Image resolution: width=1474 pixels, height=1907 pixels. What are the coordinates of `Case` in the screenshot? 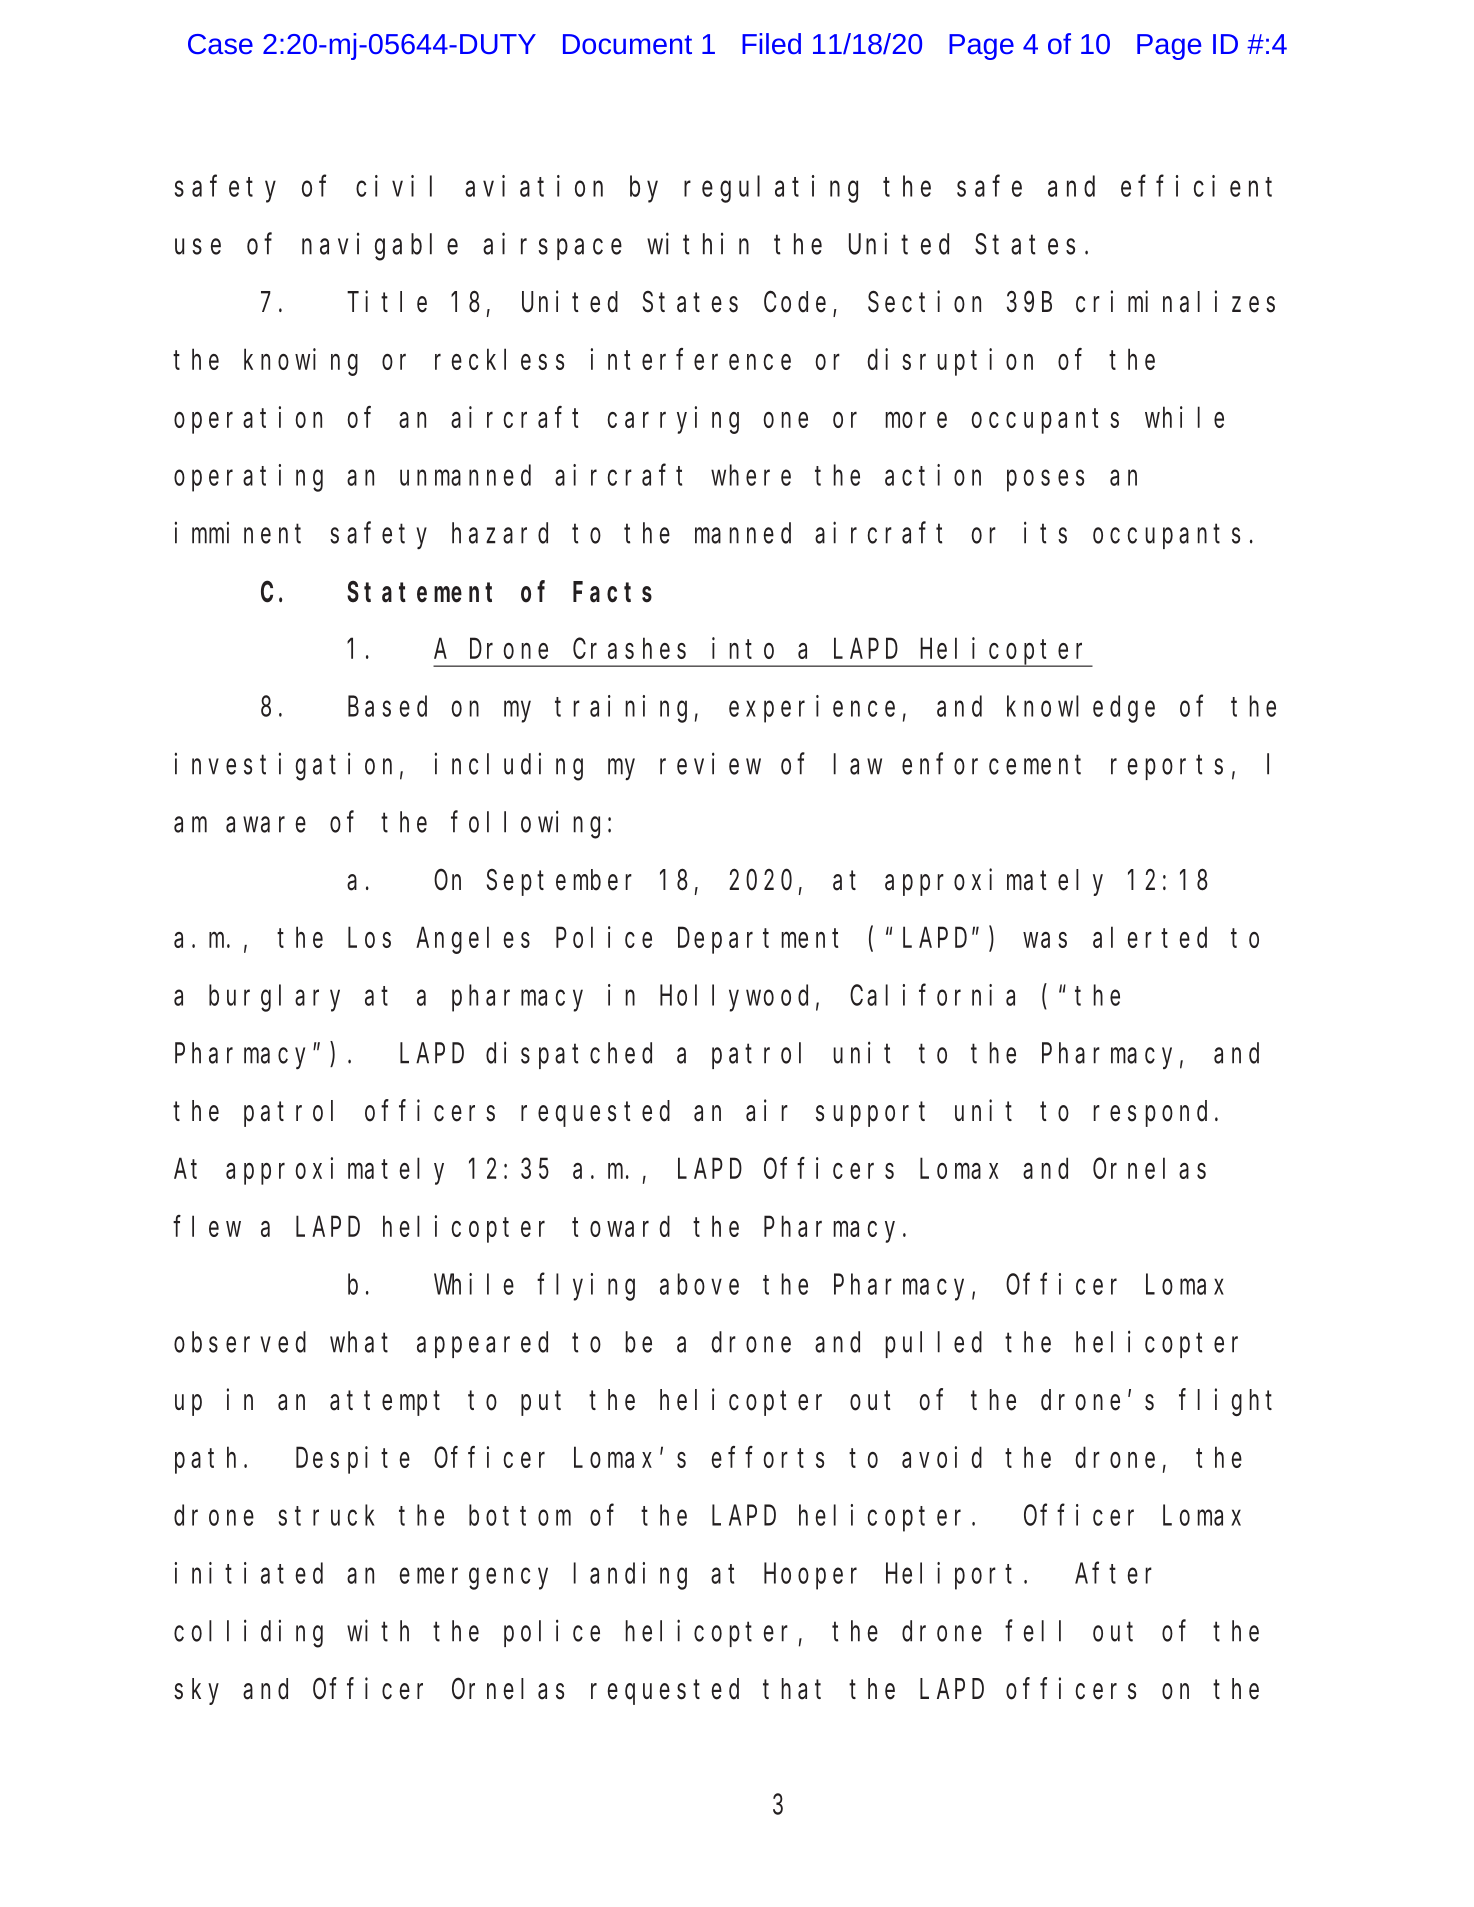 It's located at (220, 44).
